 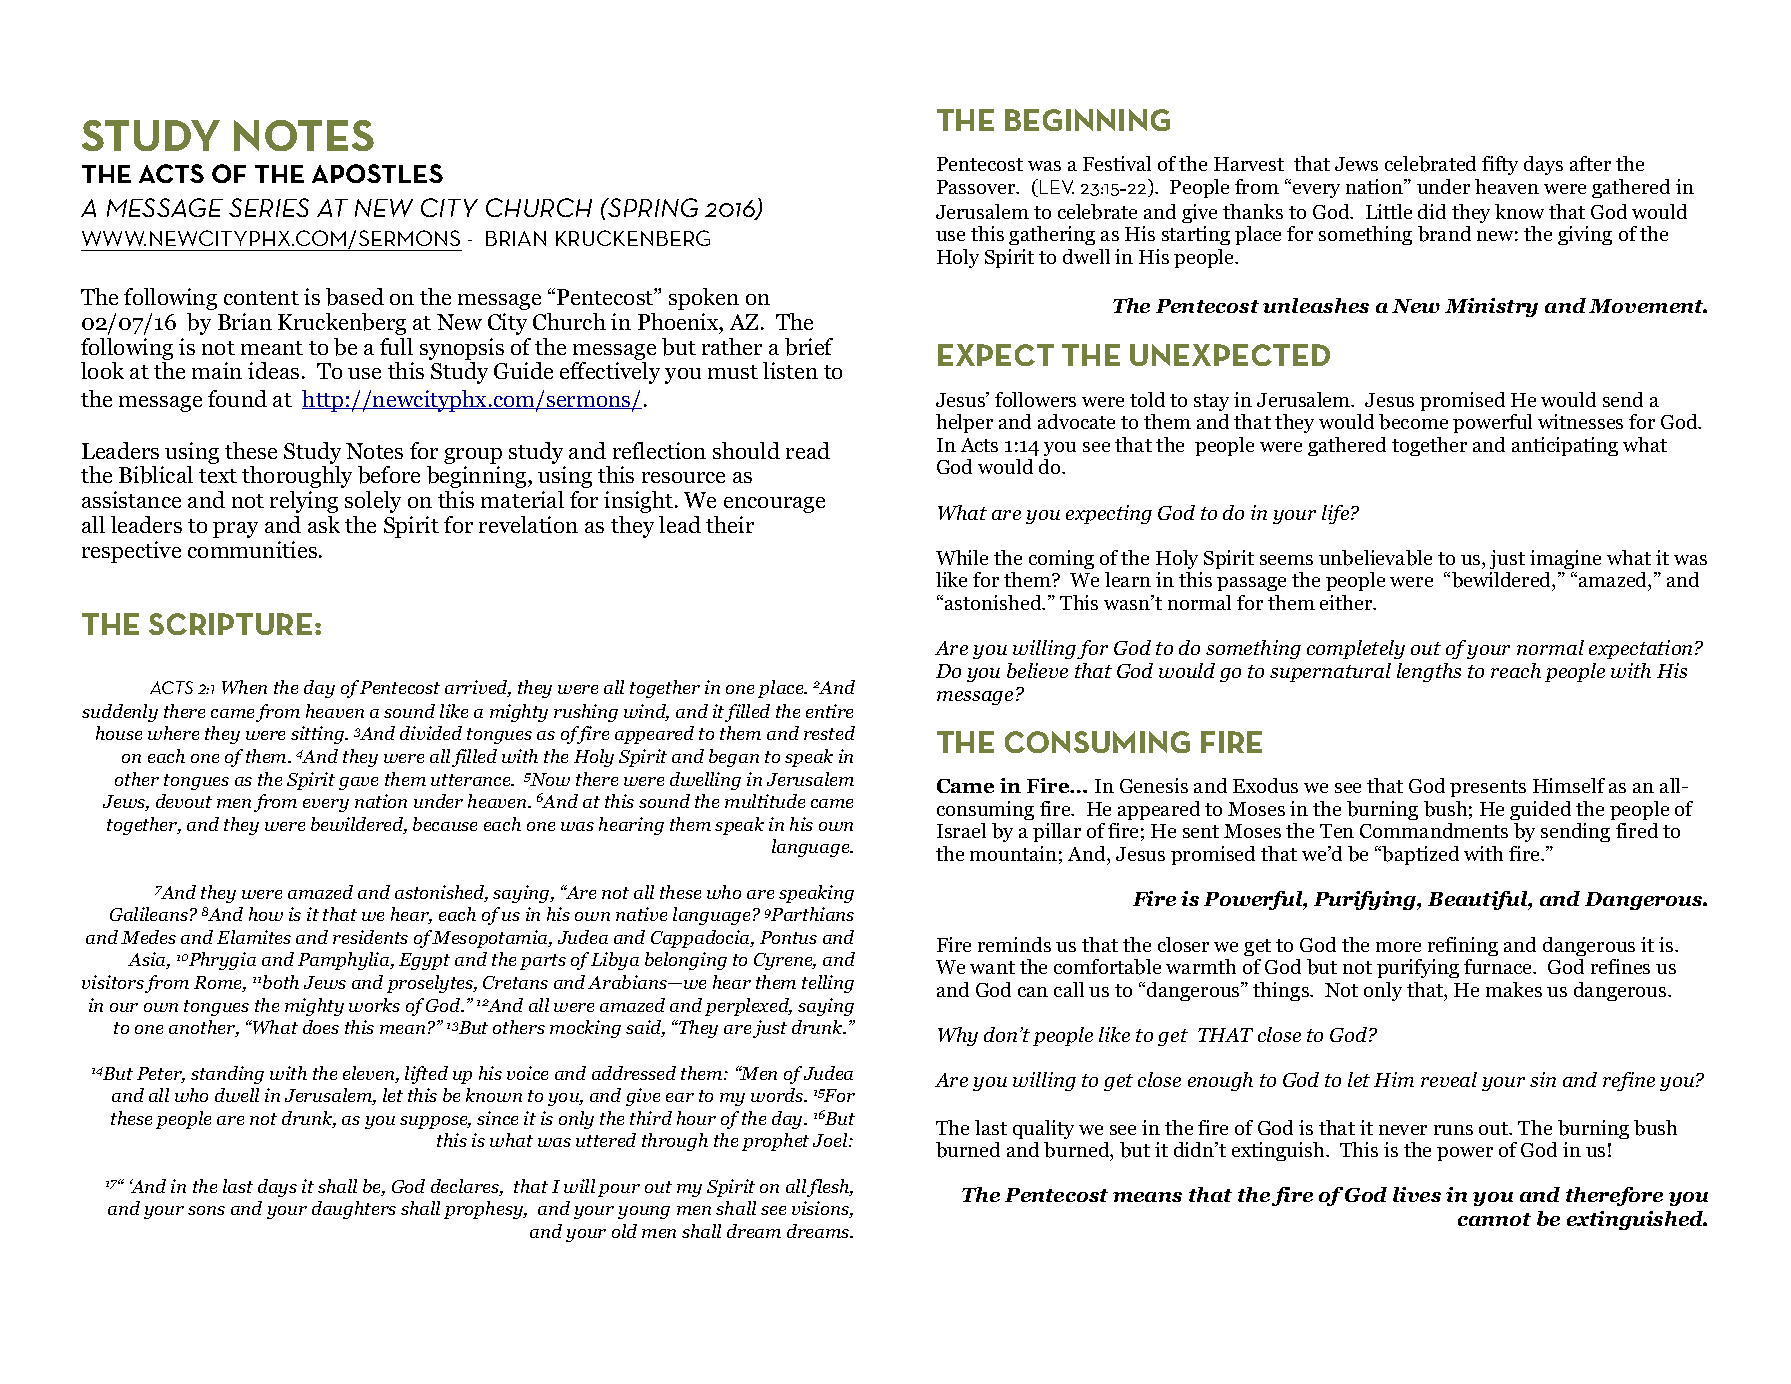 I want to click on Passover, so click(x=977, y=187).
